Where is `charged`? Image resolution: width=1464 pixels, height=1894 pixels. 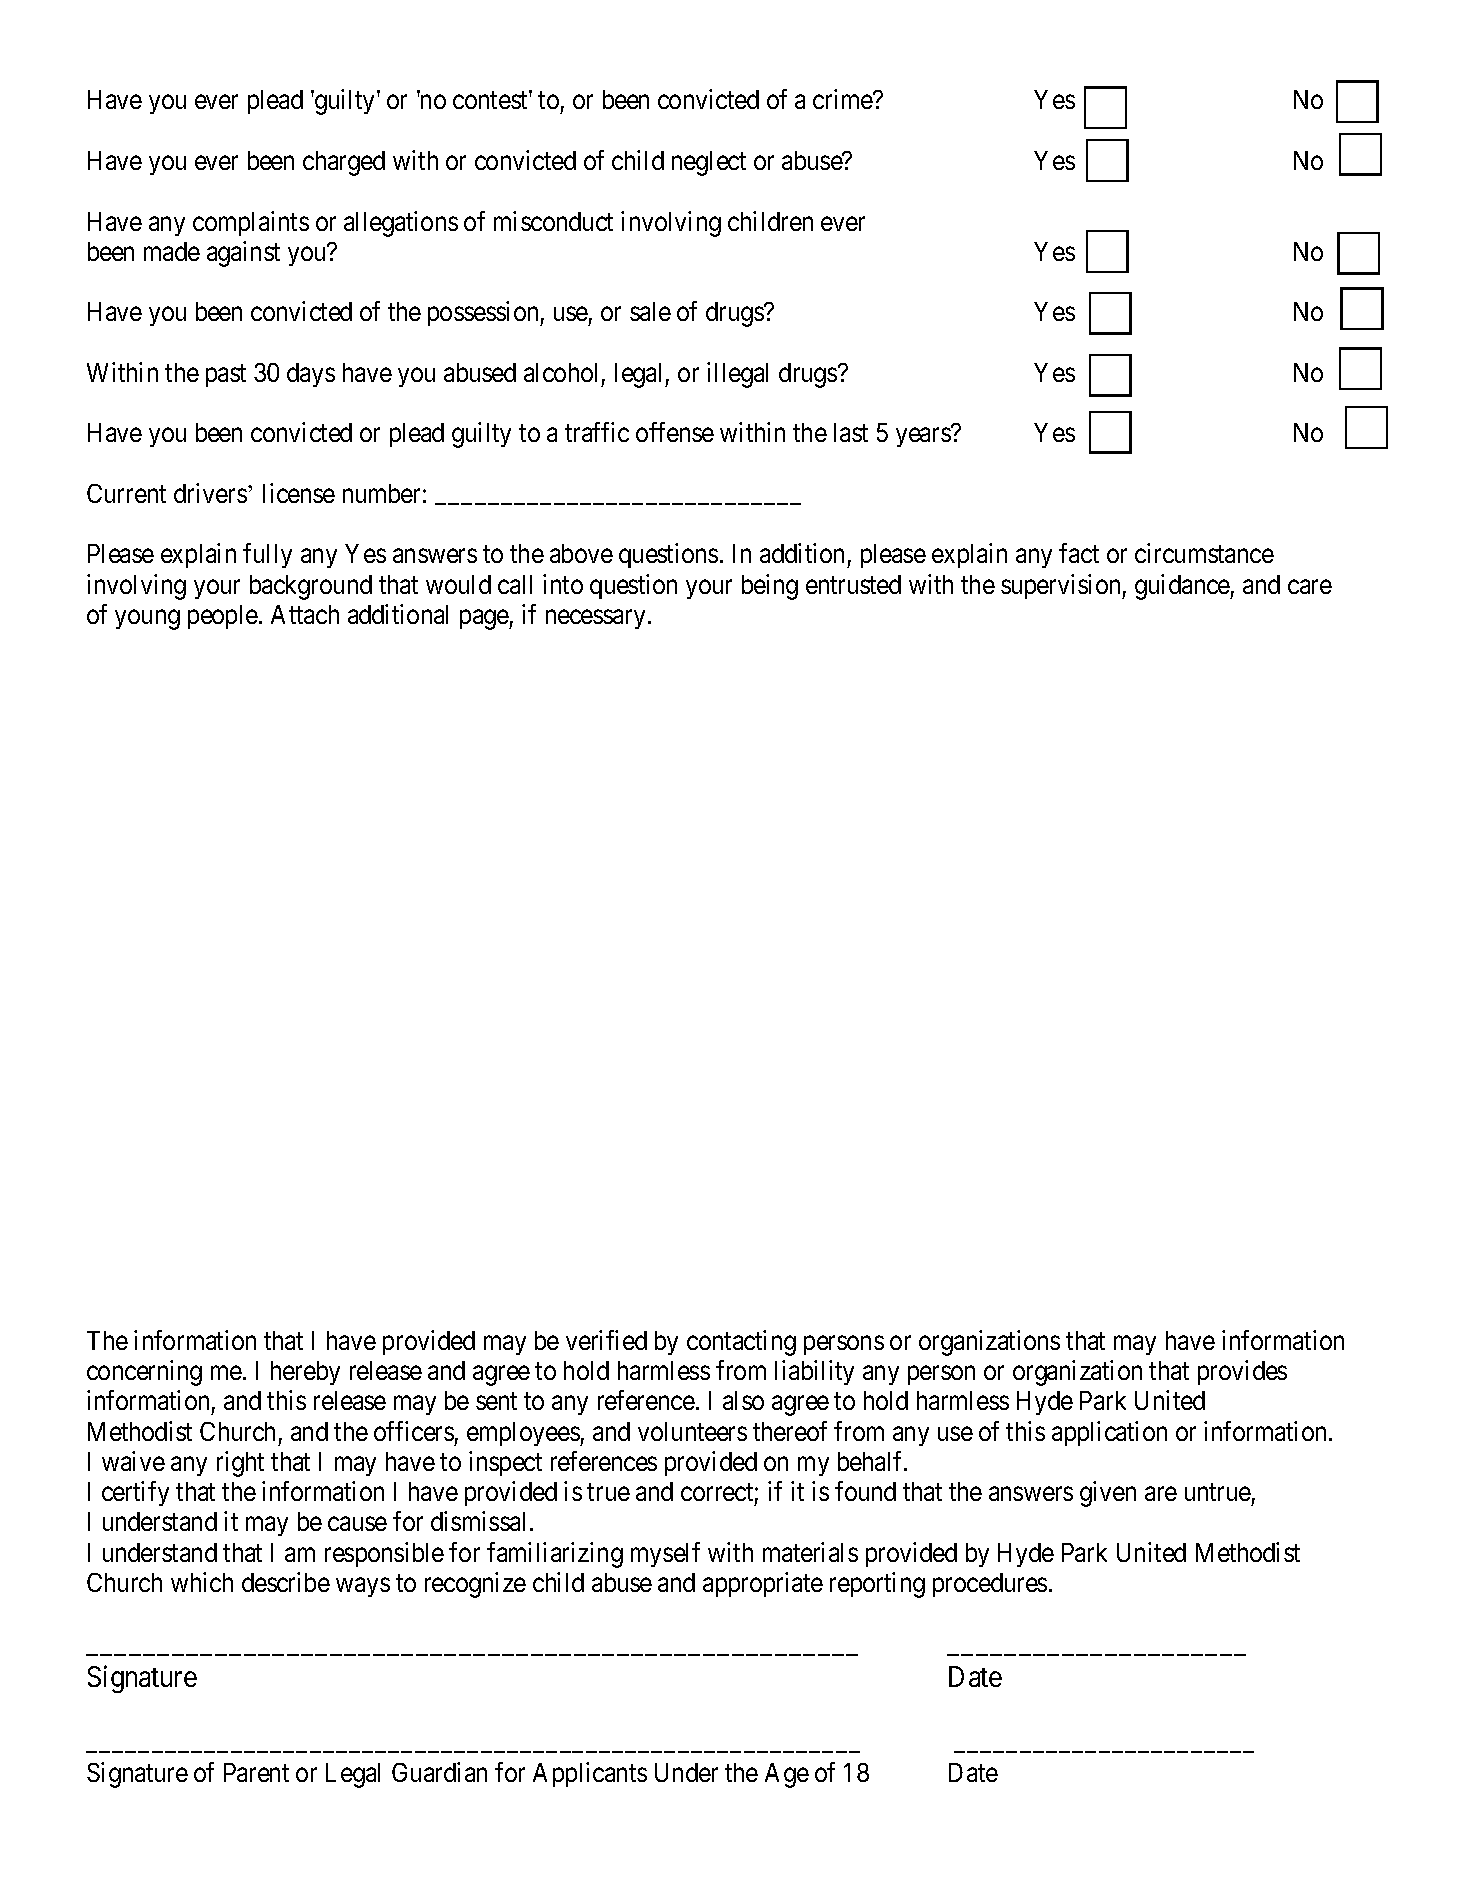 charged is located at coordinates (344, 163).
